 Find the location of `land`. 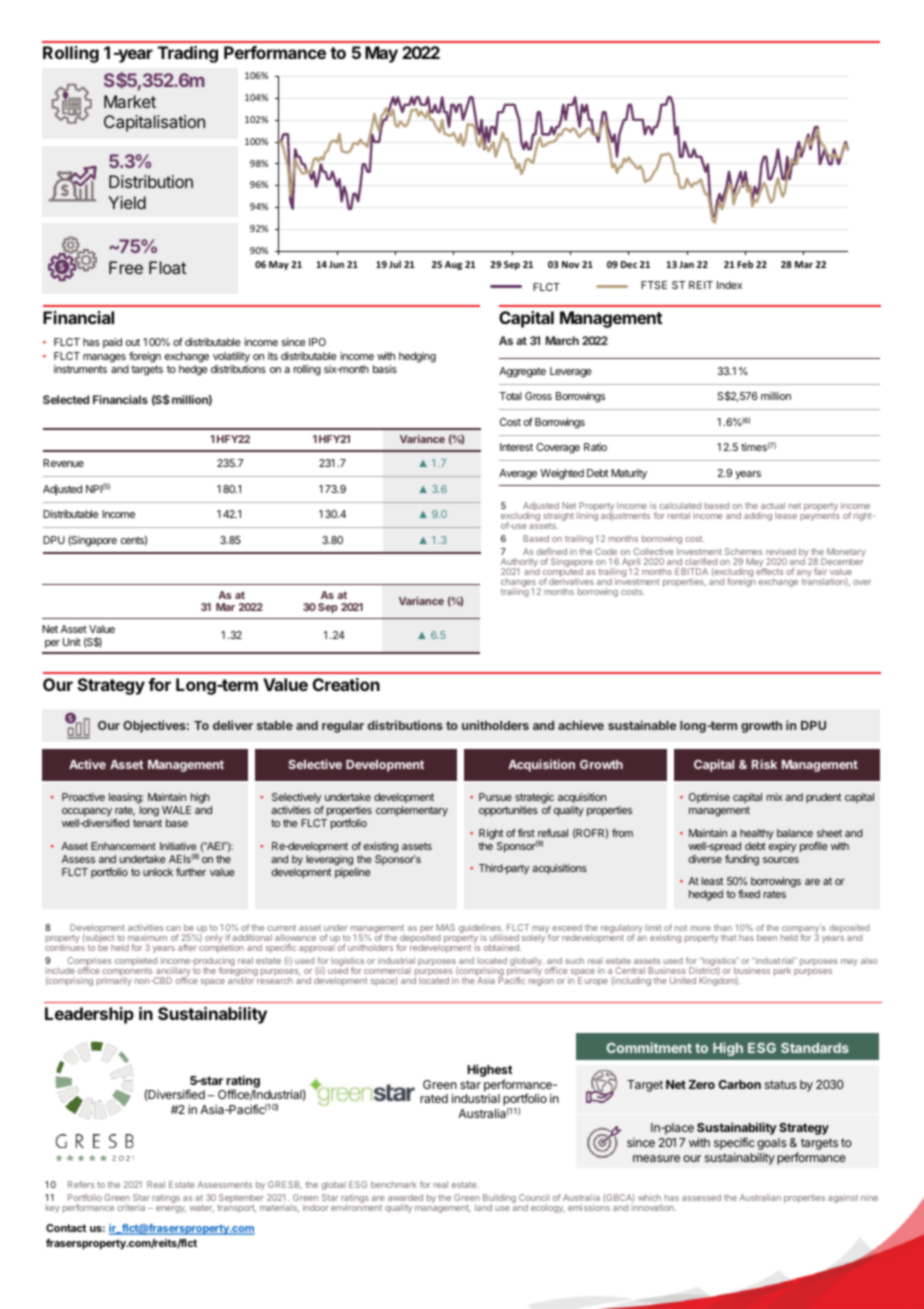

land is located at coordinates (483, 1207).
